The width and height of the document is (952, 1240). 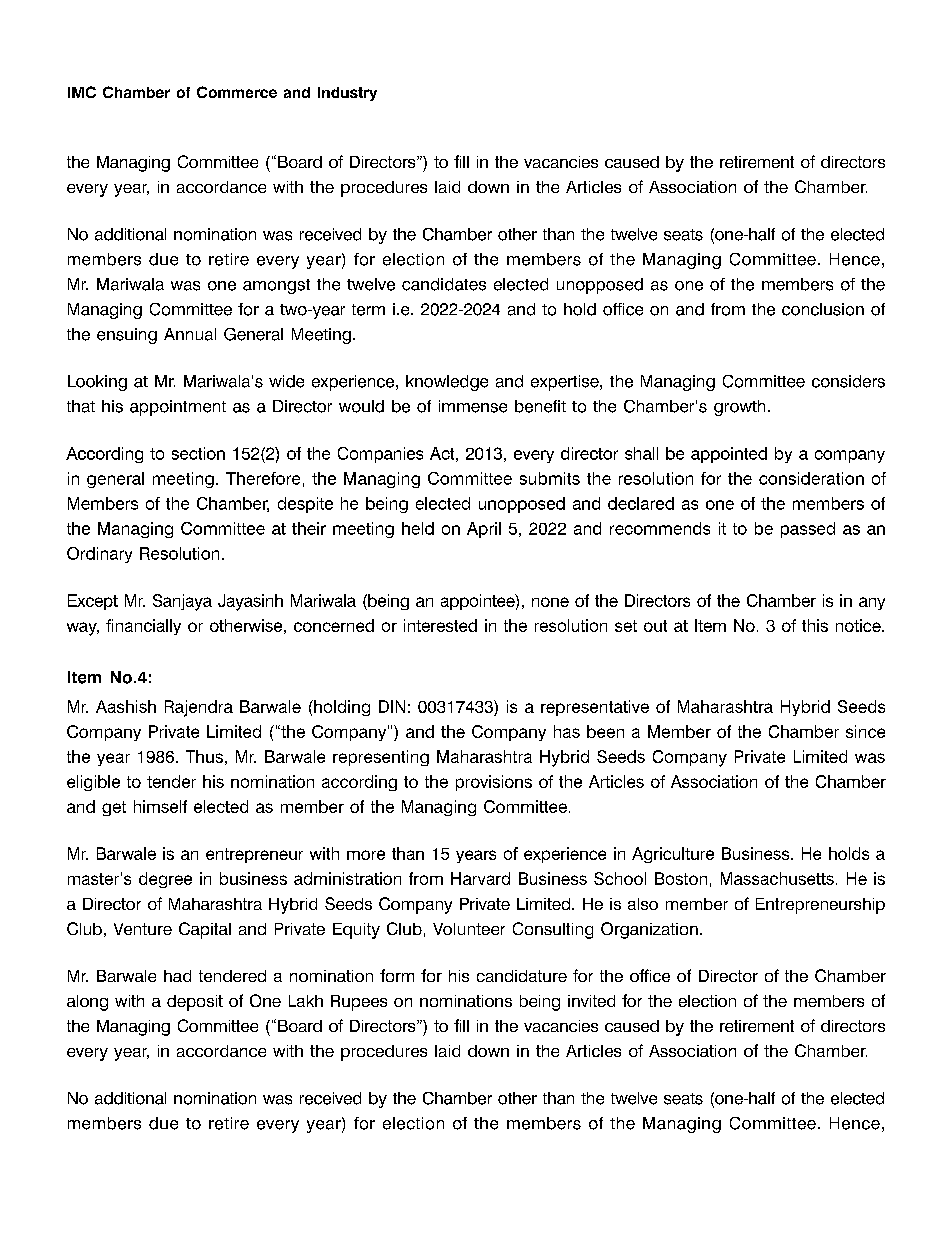 I want to click on appointed, so click(x=729, y=455).
